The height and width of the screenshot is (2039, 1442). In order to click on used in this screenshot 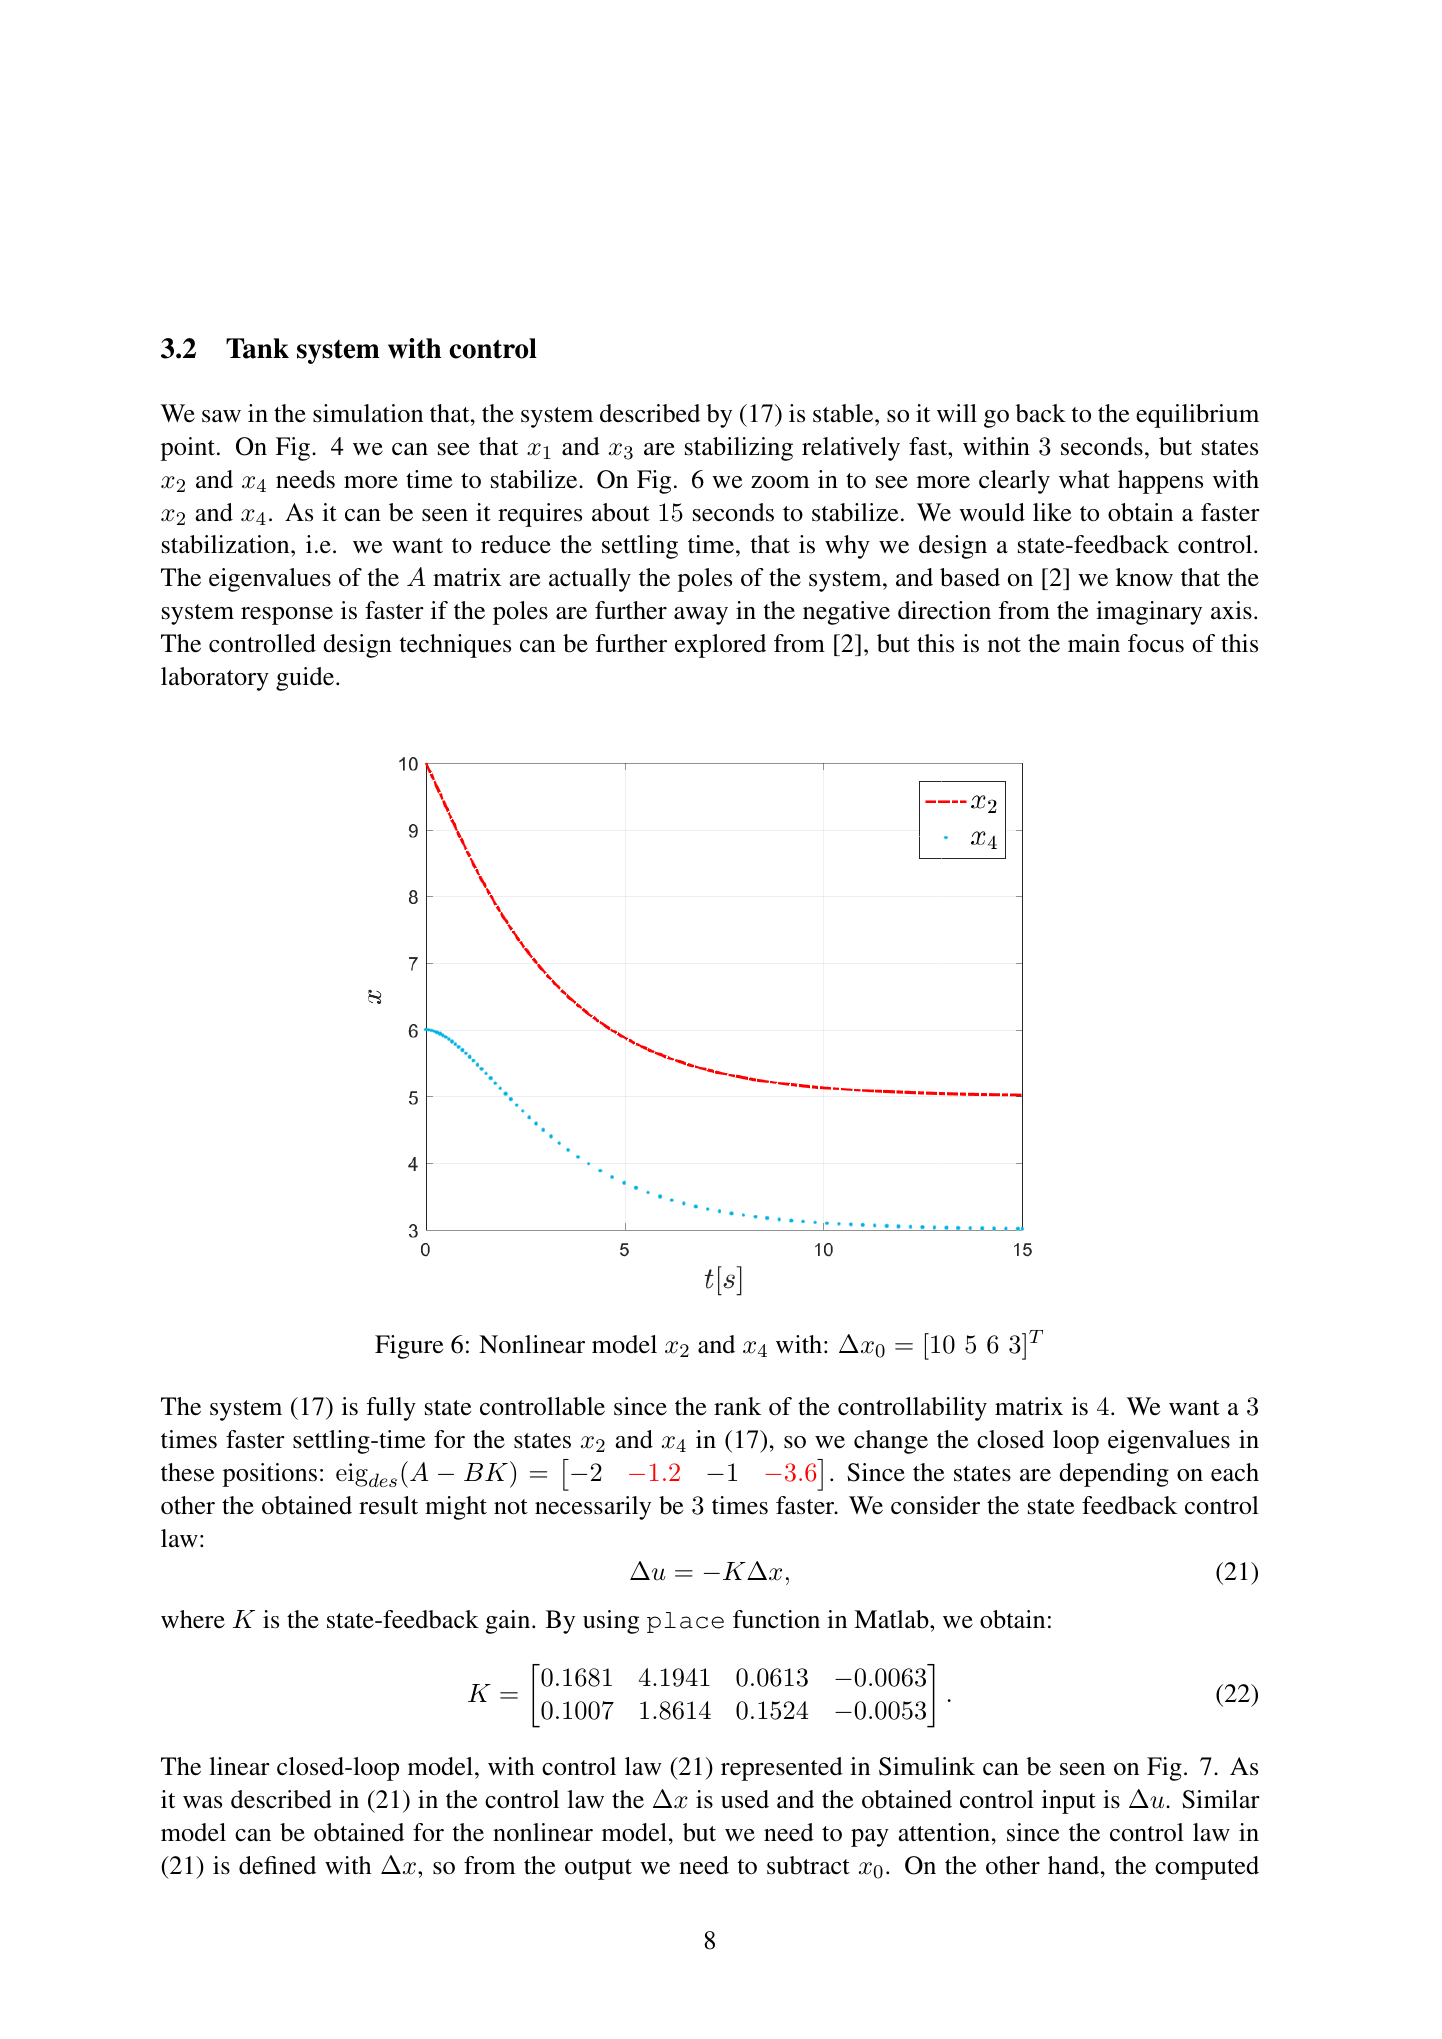, I will do `click(745, 1799)`.
